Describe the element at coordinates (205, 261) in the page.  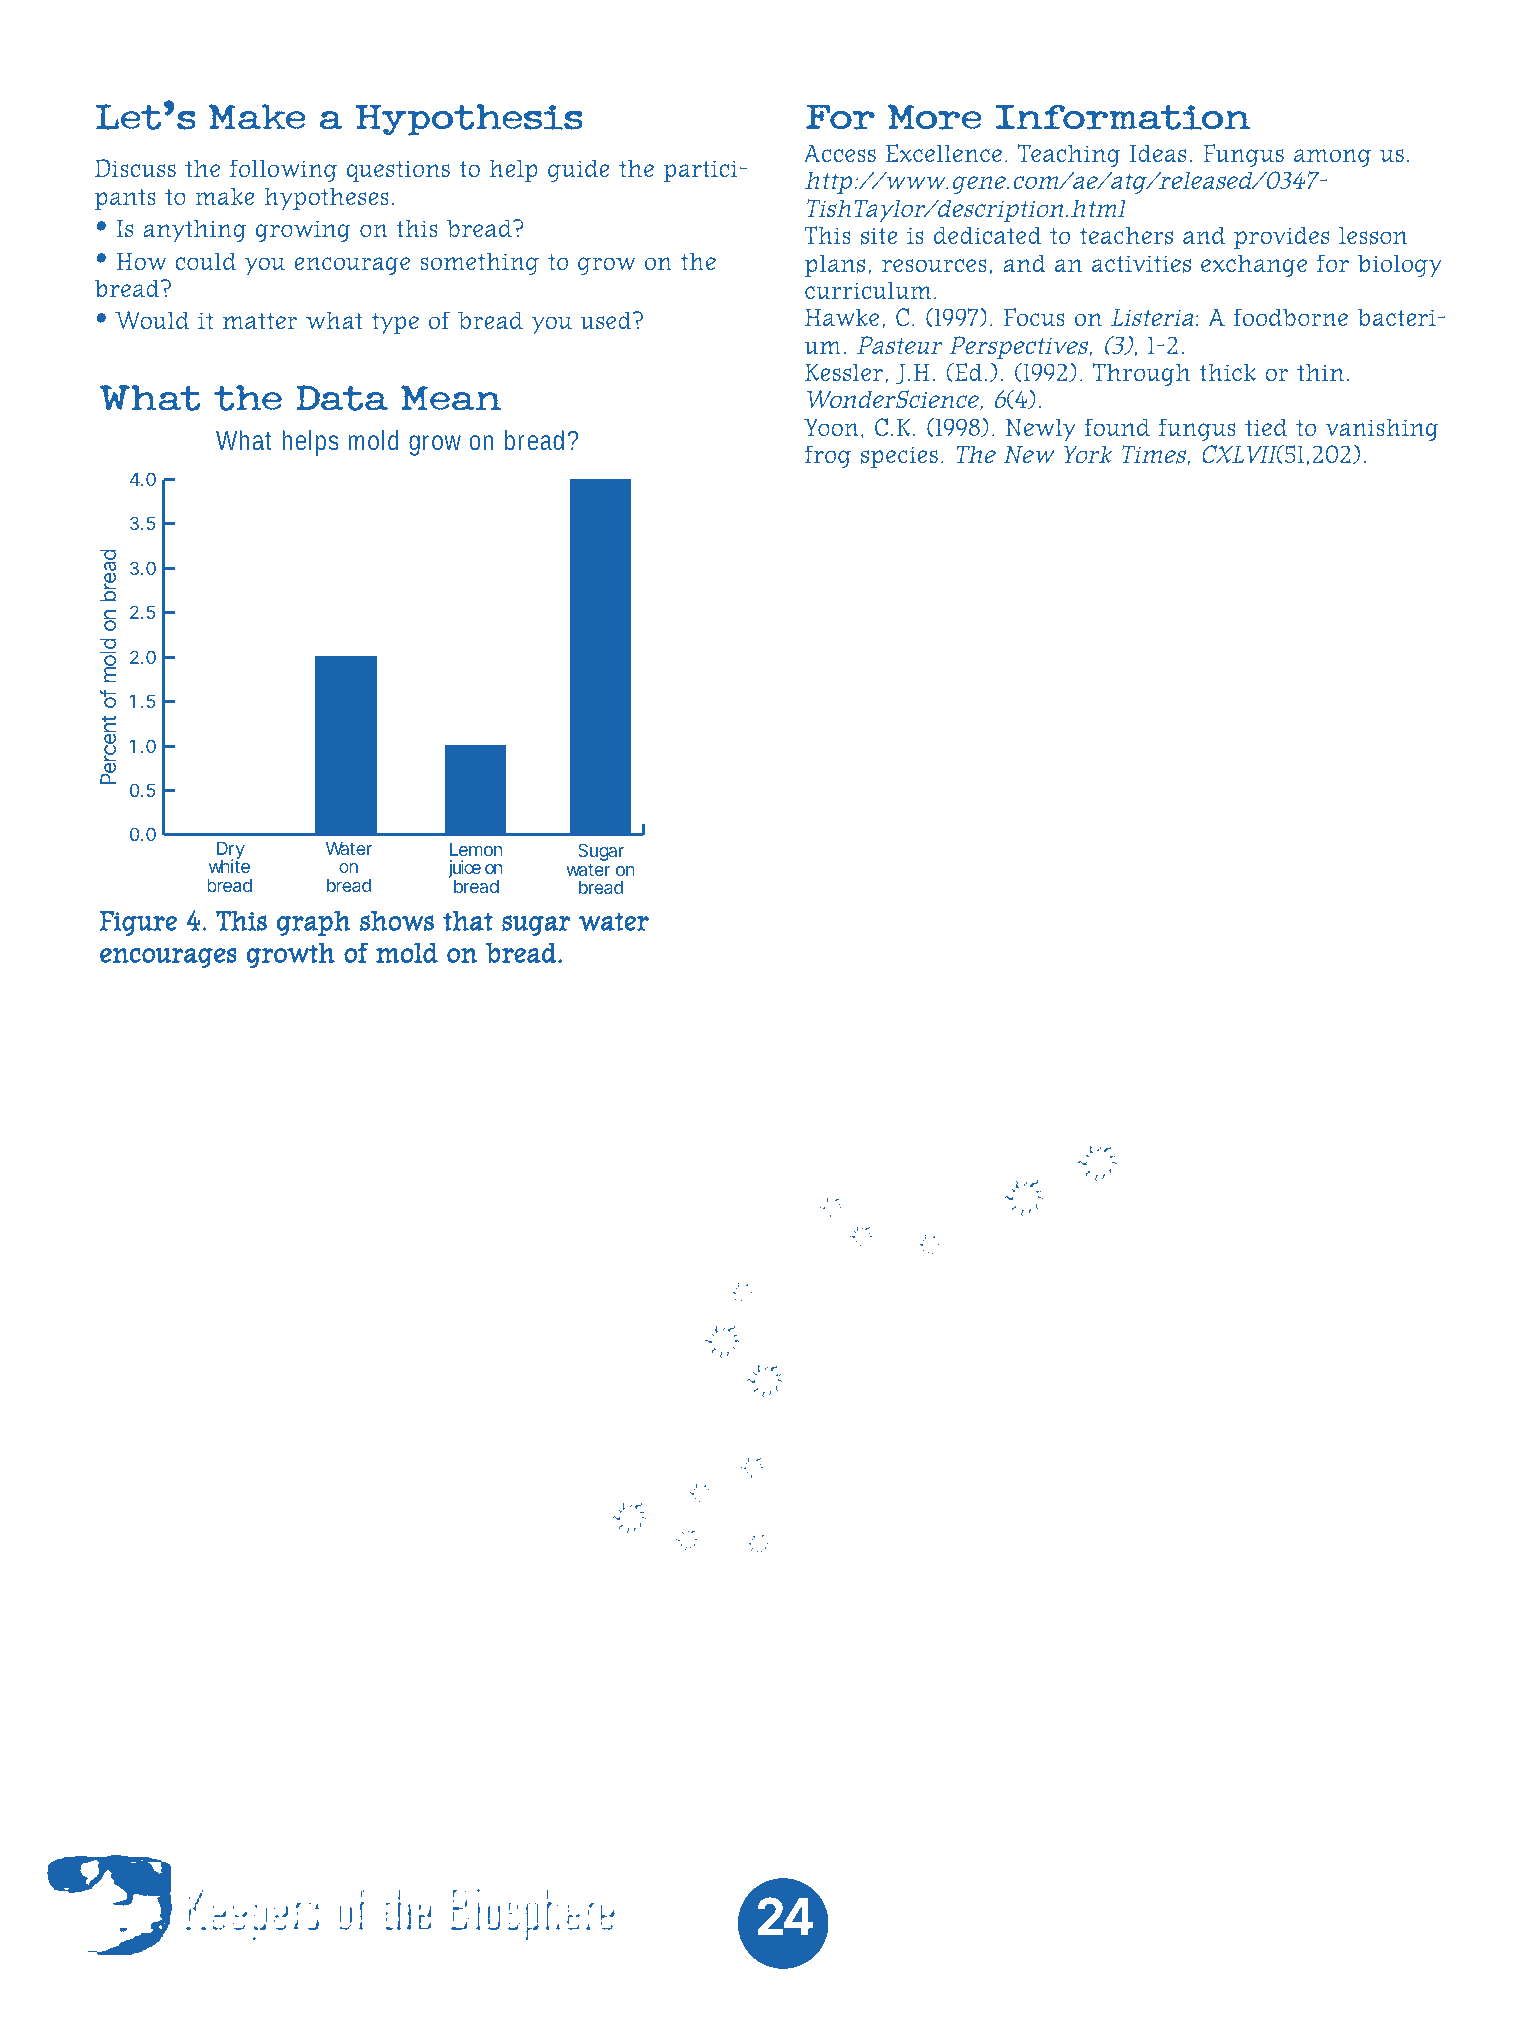
I see `could` at that location.
